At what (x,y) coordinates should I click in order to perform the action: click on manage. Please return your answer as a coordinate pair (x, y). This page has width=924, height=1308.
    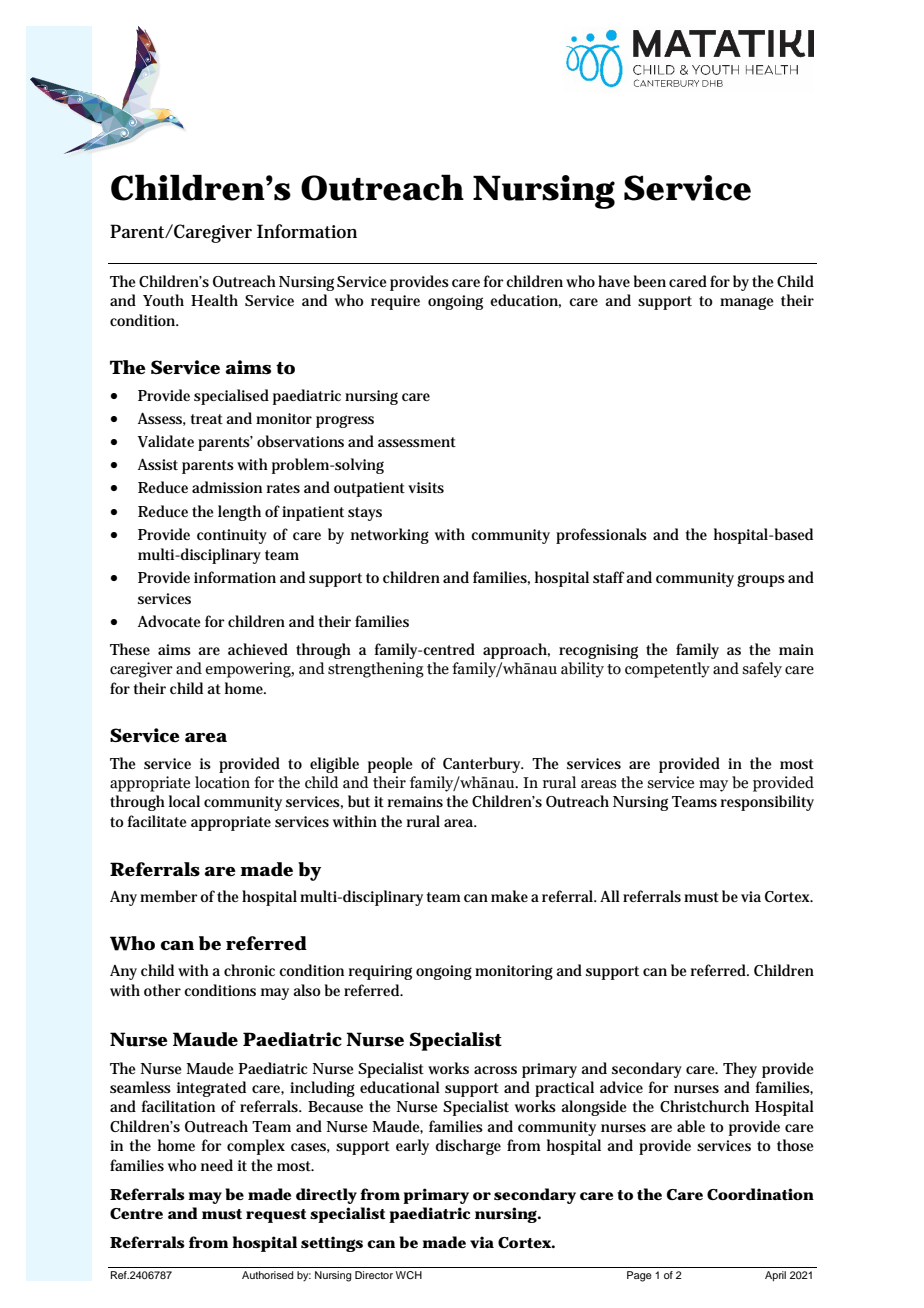
    Looking at the image, I should click on (747, 303).
